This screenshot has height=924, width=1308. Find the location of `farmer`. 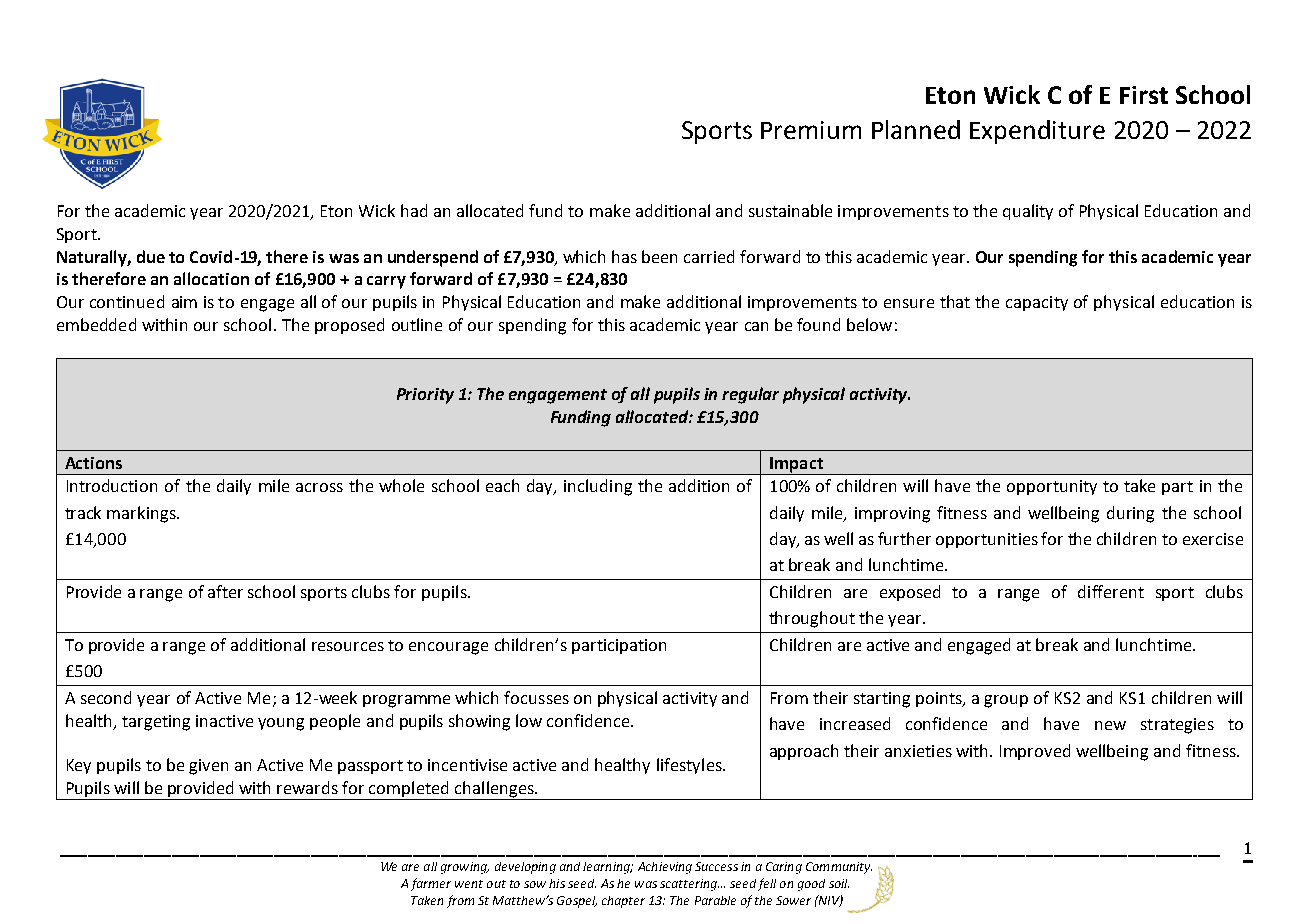

farmer is located at coordinates (431, 884).
